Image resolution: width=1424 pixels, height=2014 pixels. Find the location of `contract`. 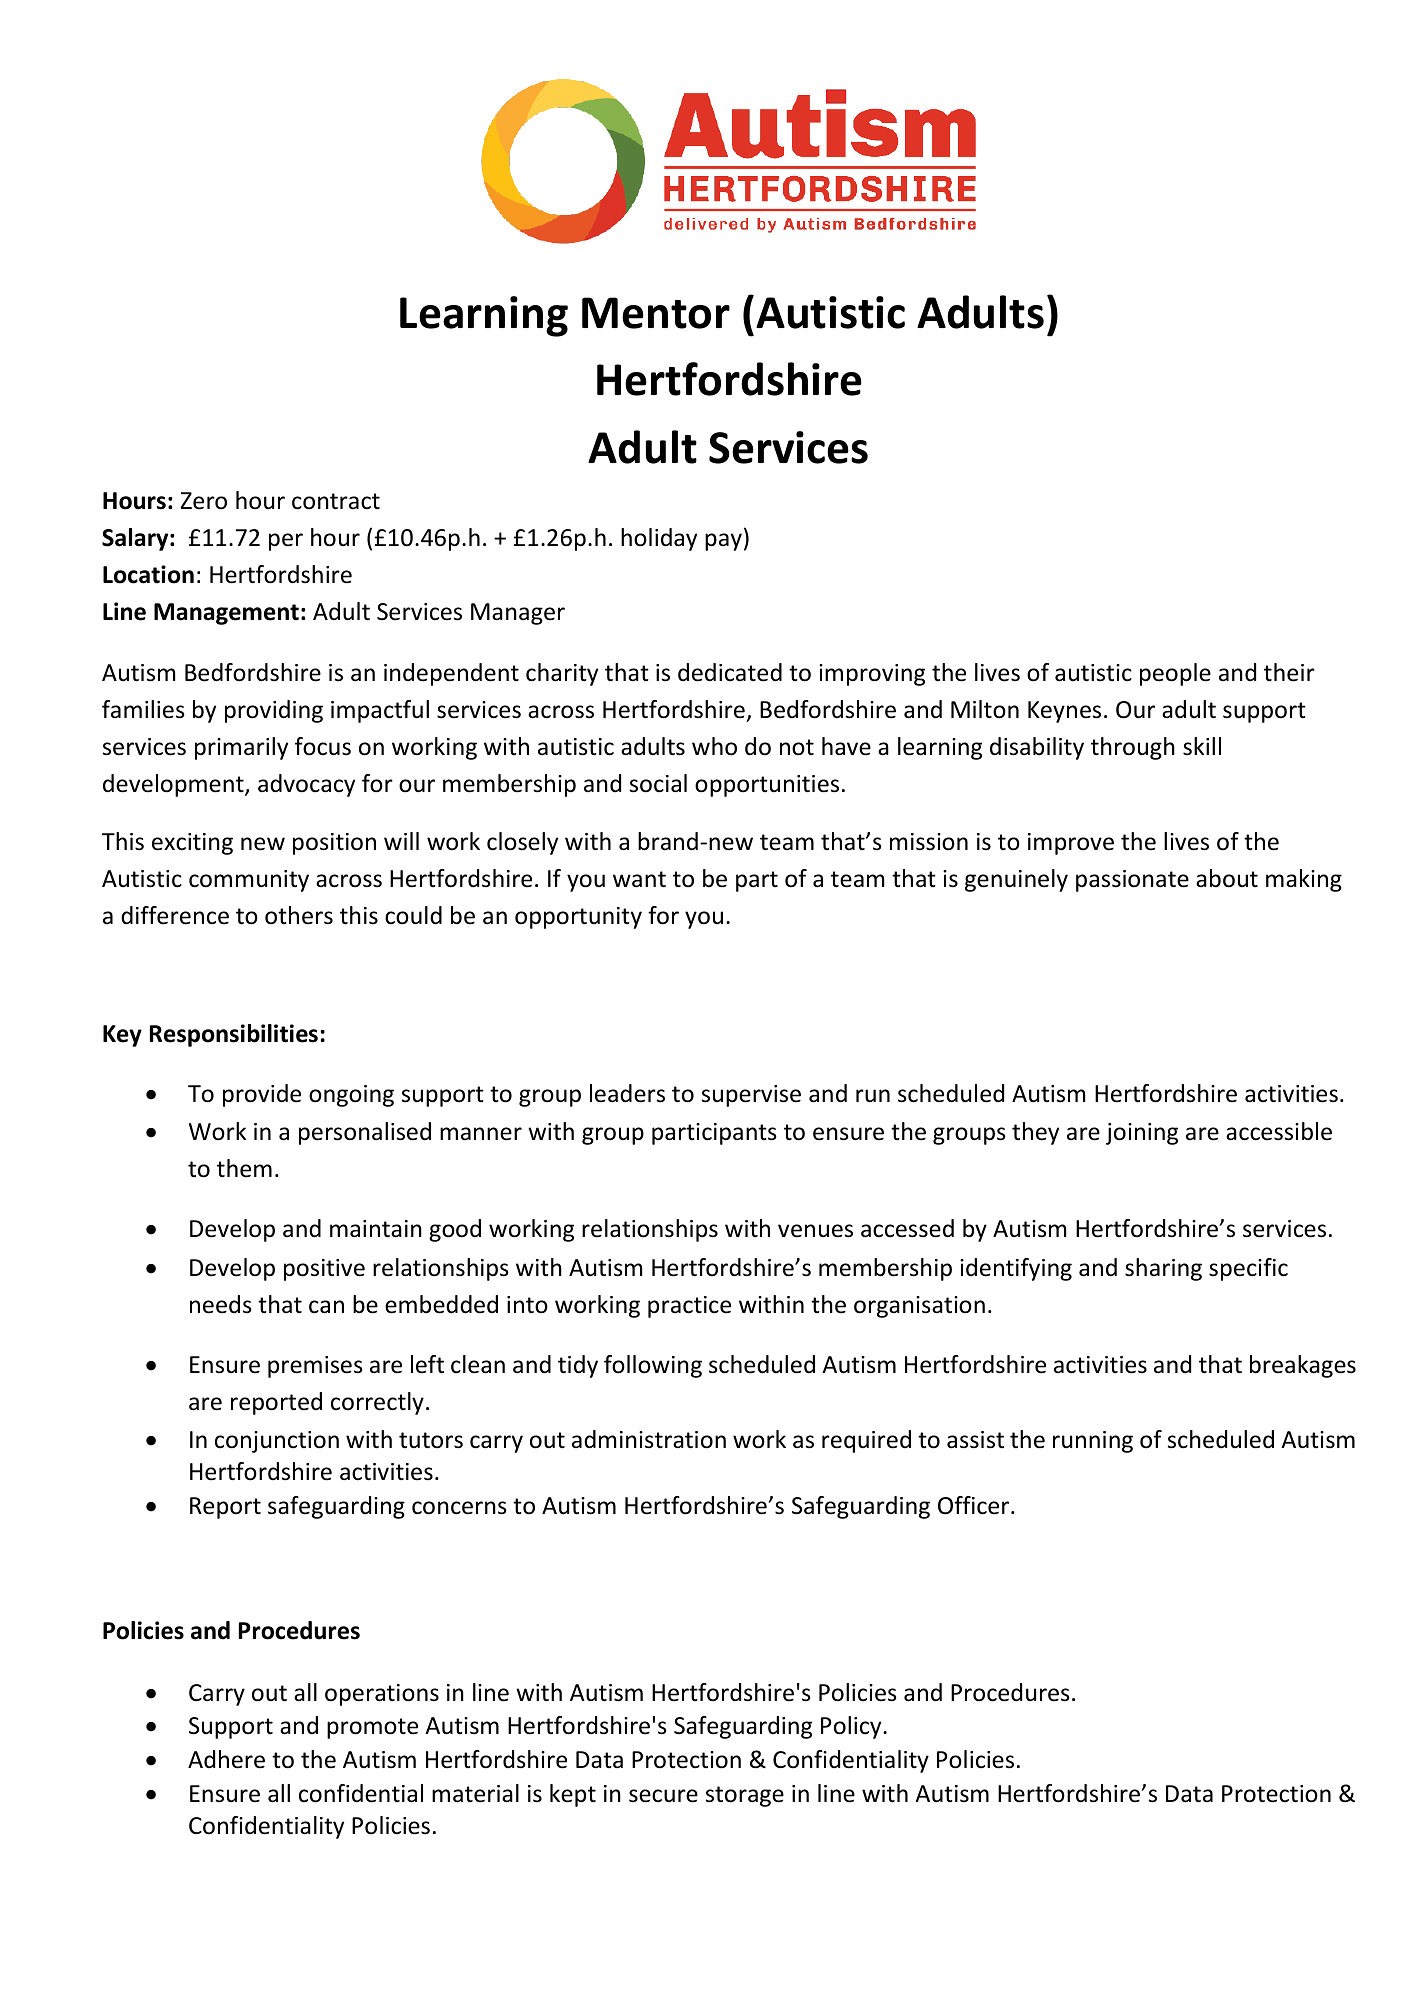

contract is located at coordinates (336, 501).
